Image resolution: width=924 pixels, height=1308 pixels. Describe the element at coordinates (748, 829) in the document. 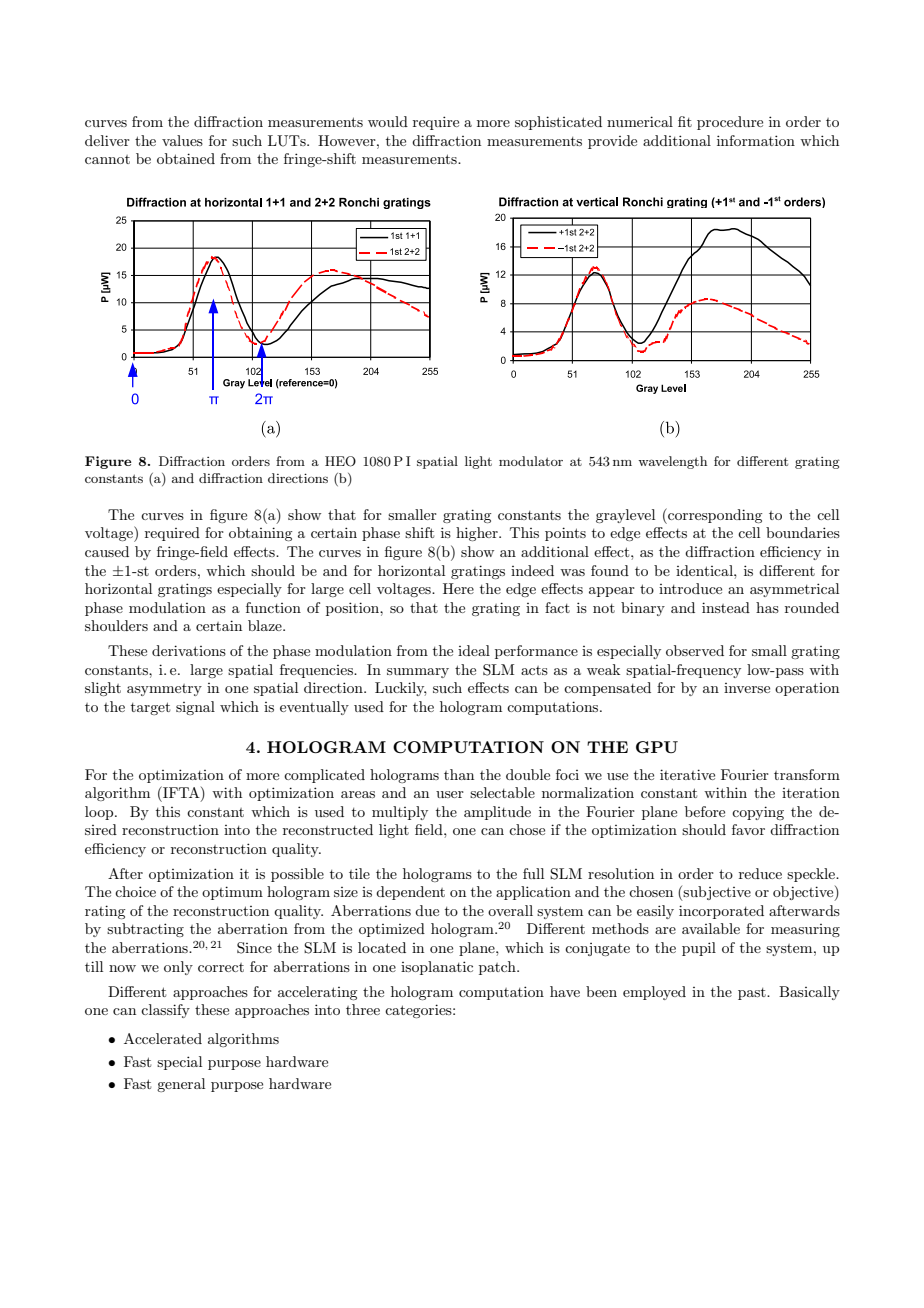

I see `favor` at that location.
